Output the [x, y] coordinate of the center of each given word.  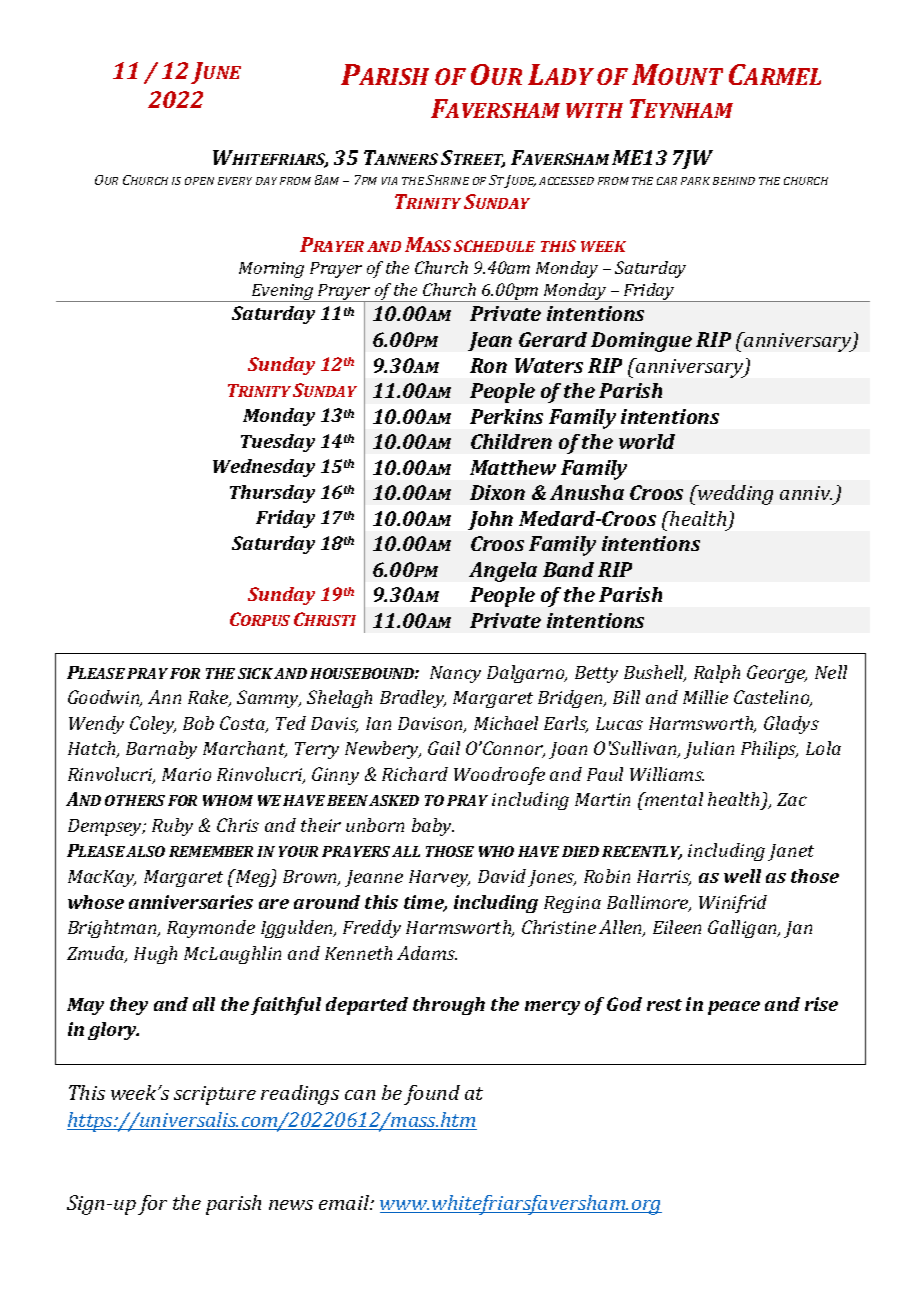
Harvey [439, 878]
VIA [389, 181]
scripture [215, 1095]
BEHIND [734, 181]
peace [734, 1008]
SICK [255, 673]
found [432, 1095]
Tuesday [278, 443]
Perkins [506, 416]
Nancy [455, 674]
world [647, 441]
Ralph [717, 674]
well [742, 876]
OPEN [199, 181]
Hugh [155, 955]
